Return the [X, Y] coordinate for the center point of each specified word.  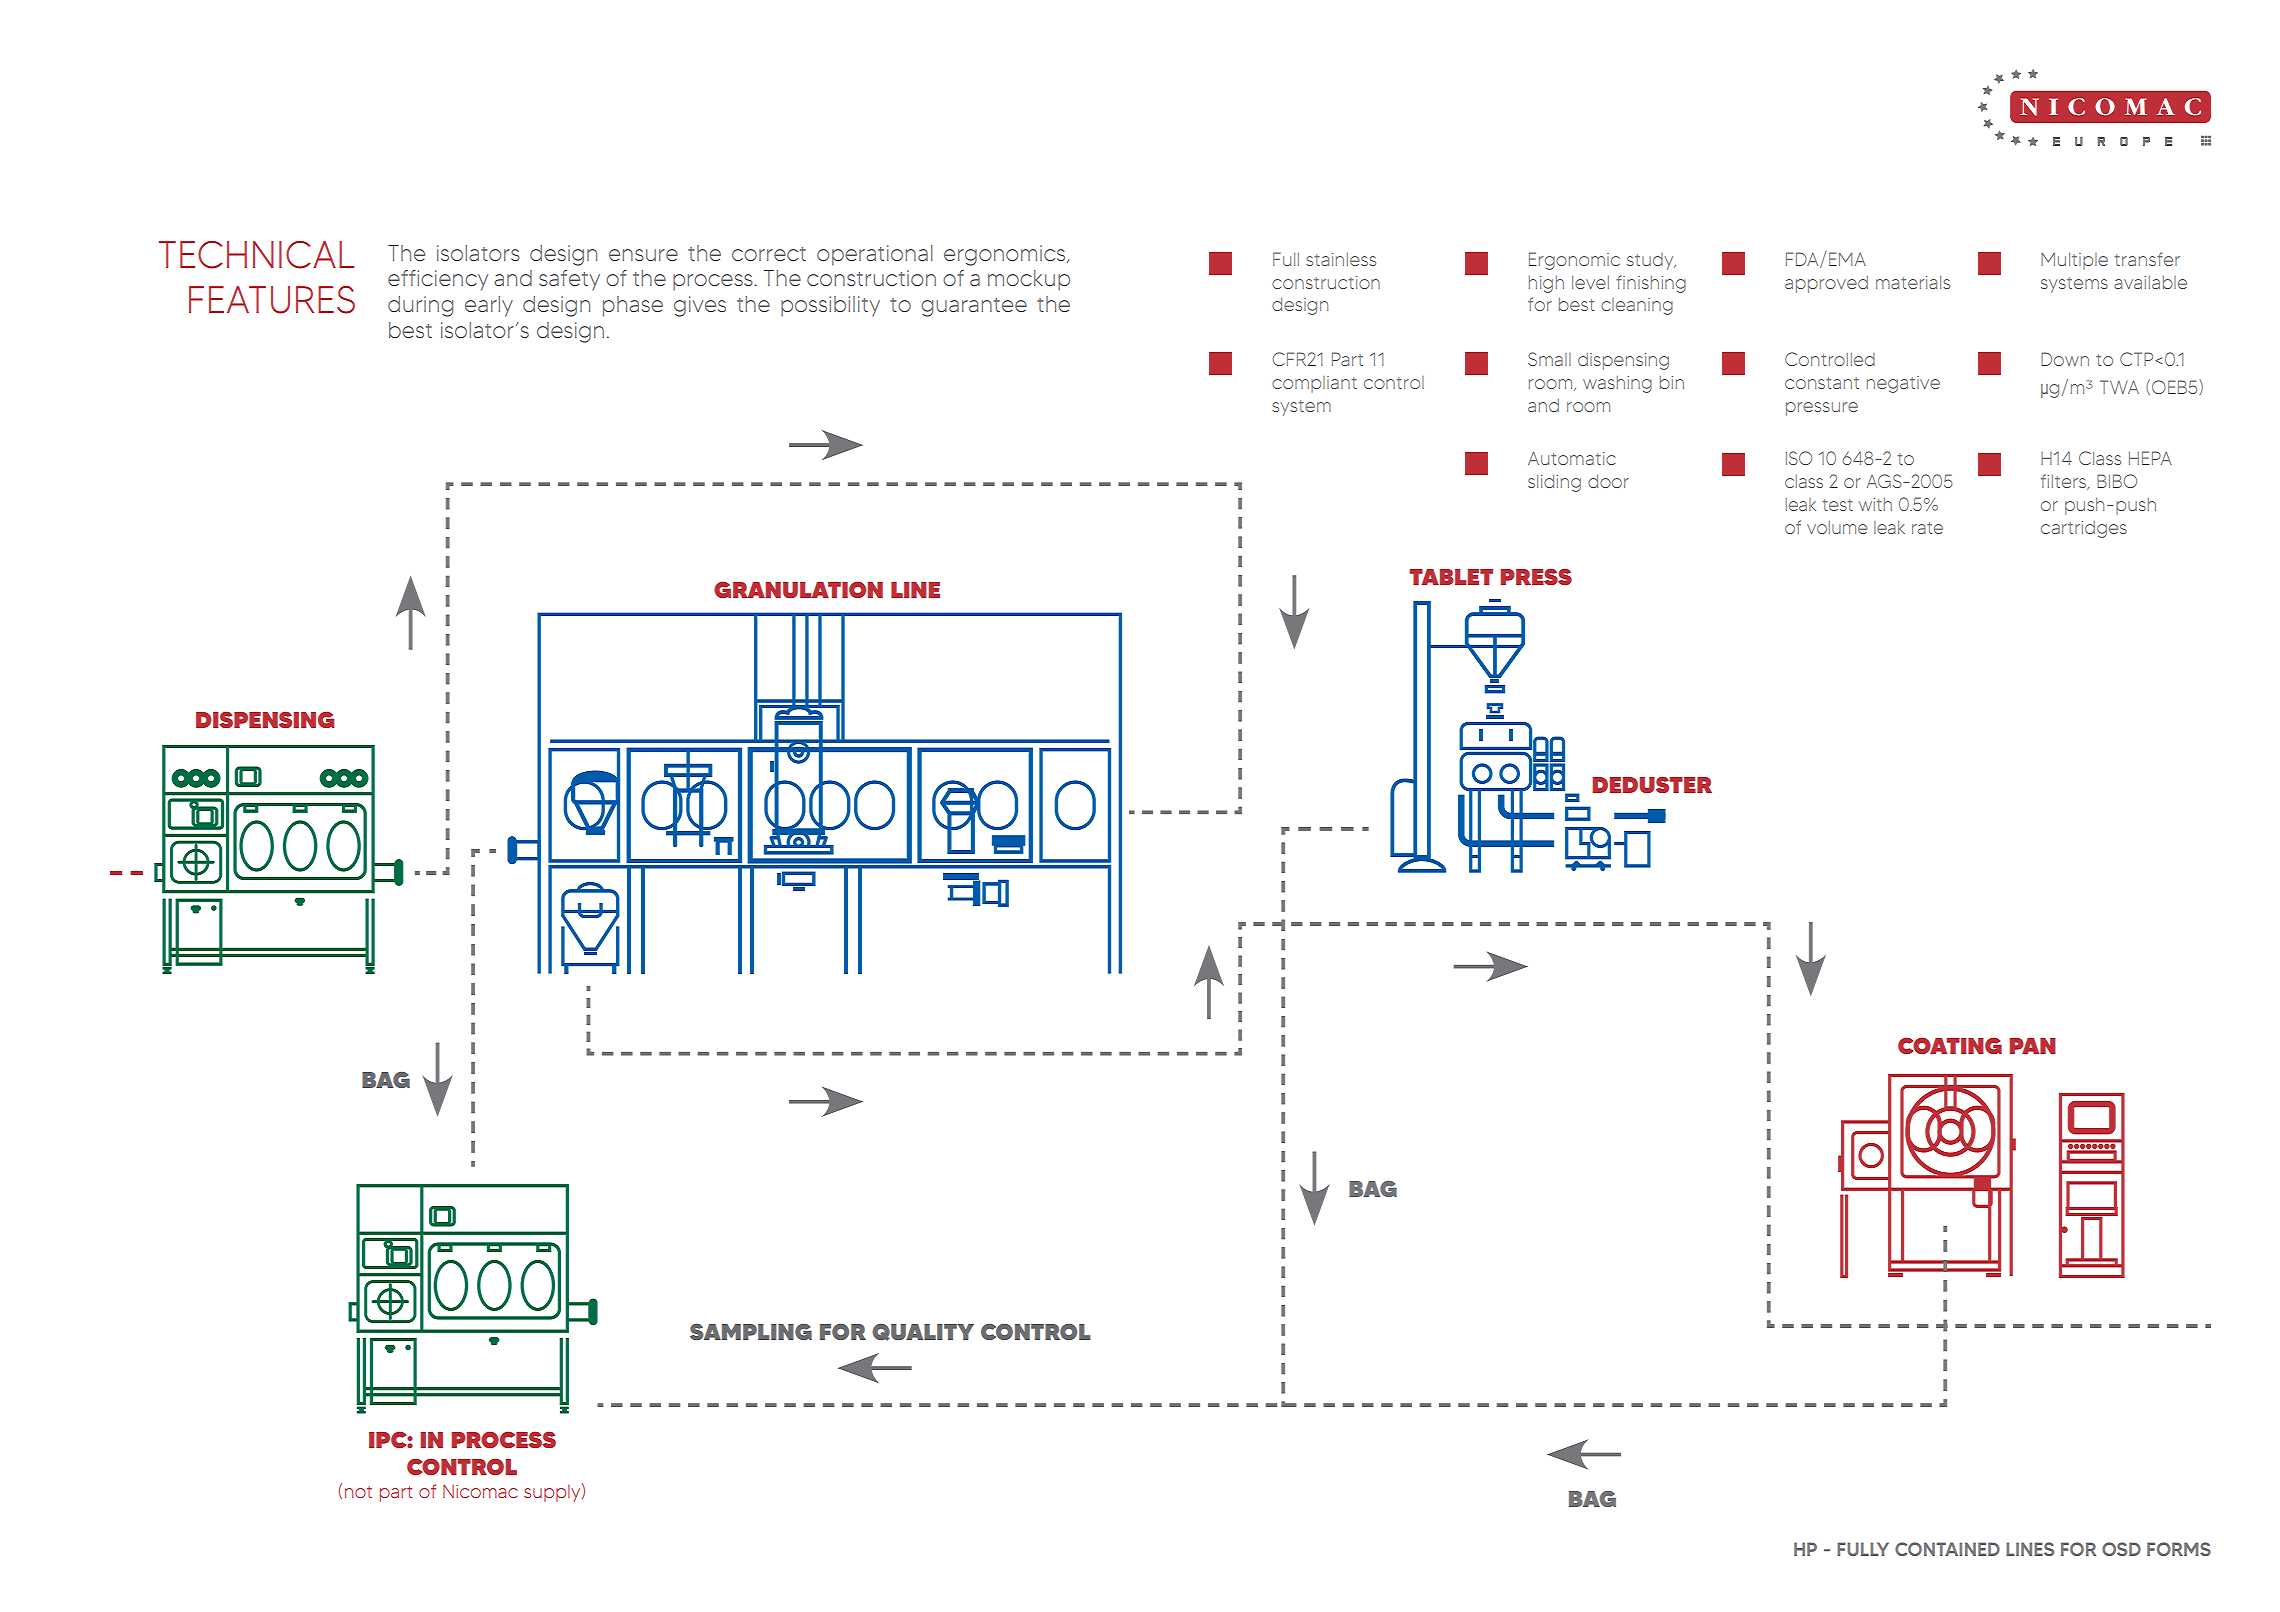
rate [1927, 528]
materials [1913, 282]
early [489, 306]
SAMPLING [751, 1331]
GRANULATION [798, 590]
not [358, 1492]
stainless [1341, 259]
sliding [1554, 483]
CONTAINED [1947, 1549]
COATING [1950, 1045]
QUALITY [923, 1332]
